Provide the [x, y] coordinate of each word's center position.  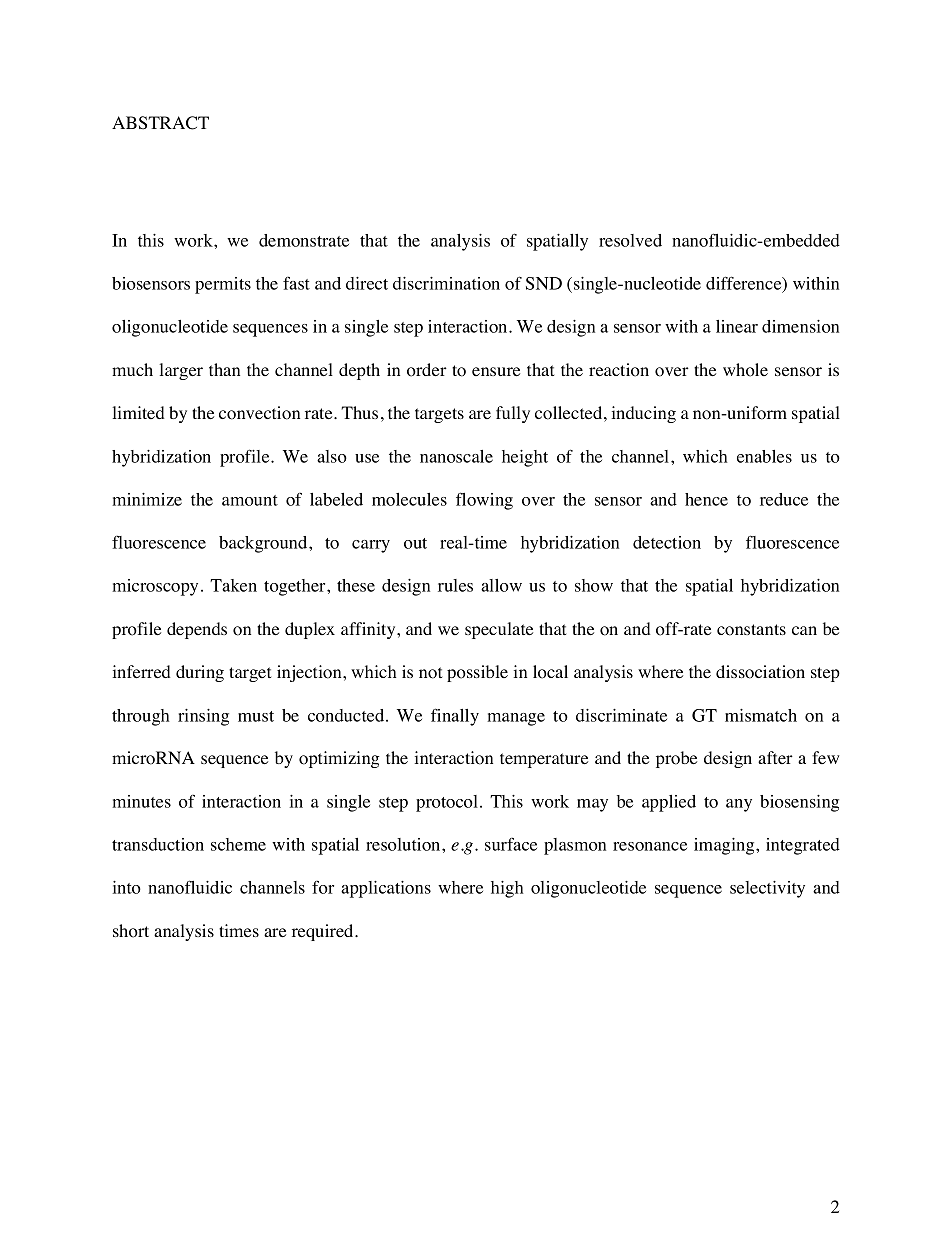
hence [706, 499]
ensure [496, 372]
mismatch [761, 715]
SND [544, 283]
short [131, 931]
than [224, 369]
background [264, 544]
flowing [484, 501]
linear [737, 326]
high [507, 889]
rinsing [203, 717]
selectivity [767, 889]
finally [455, 717]
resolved [630, 240]
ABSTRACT [160, 123]
